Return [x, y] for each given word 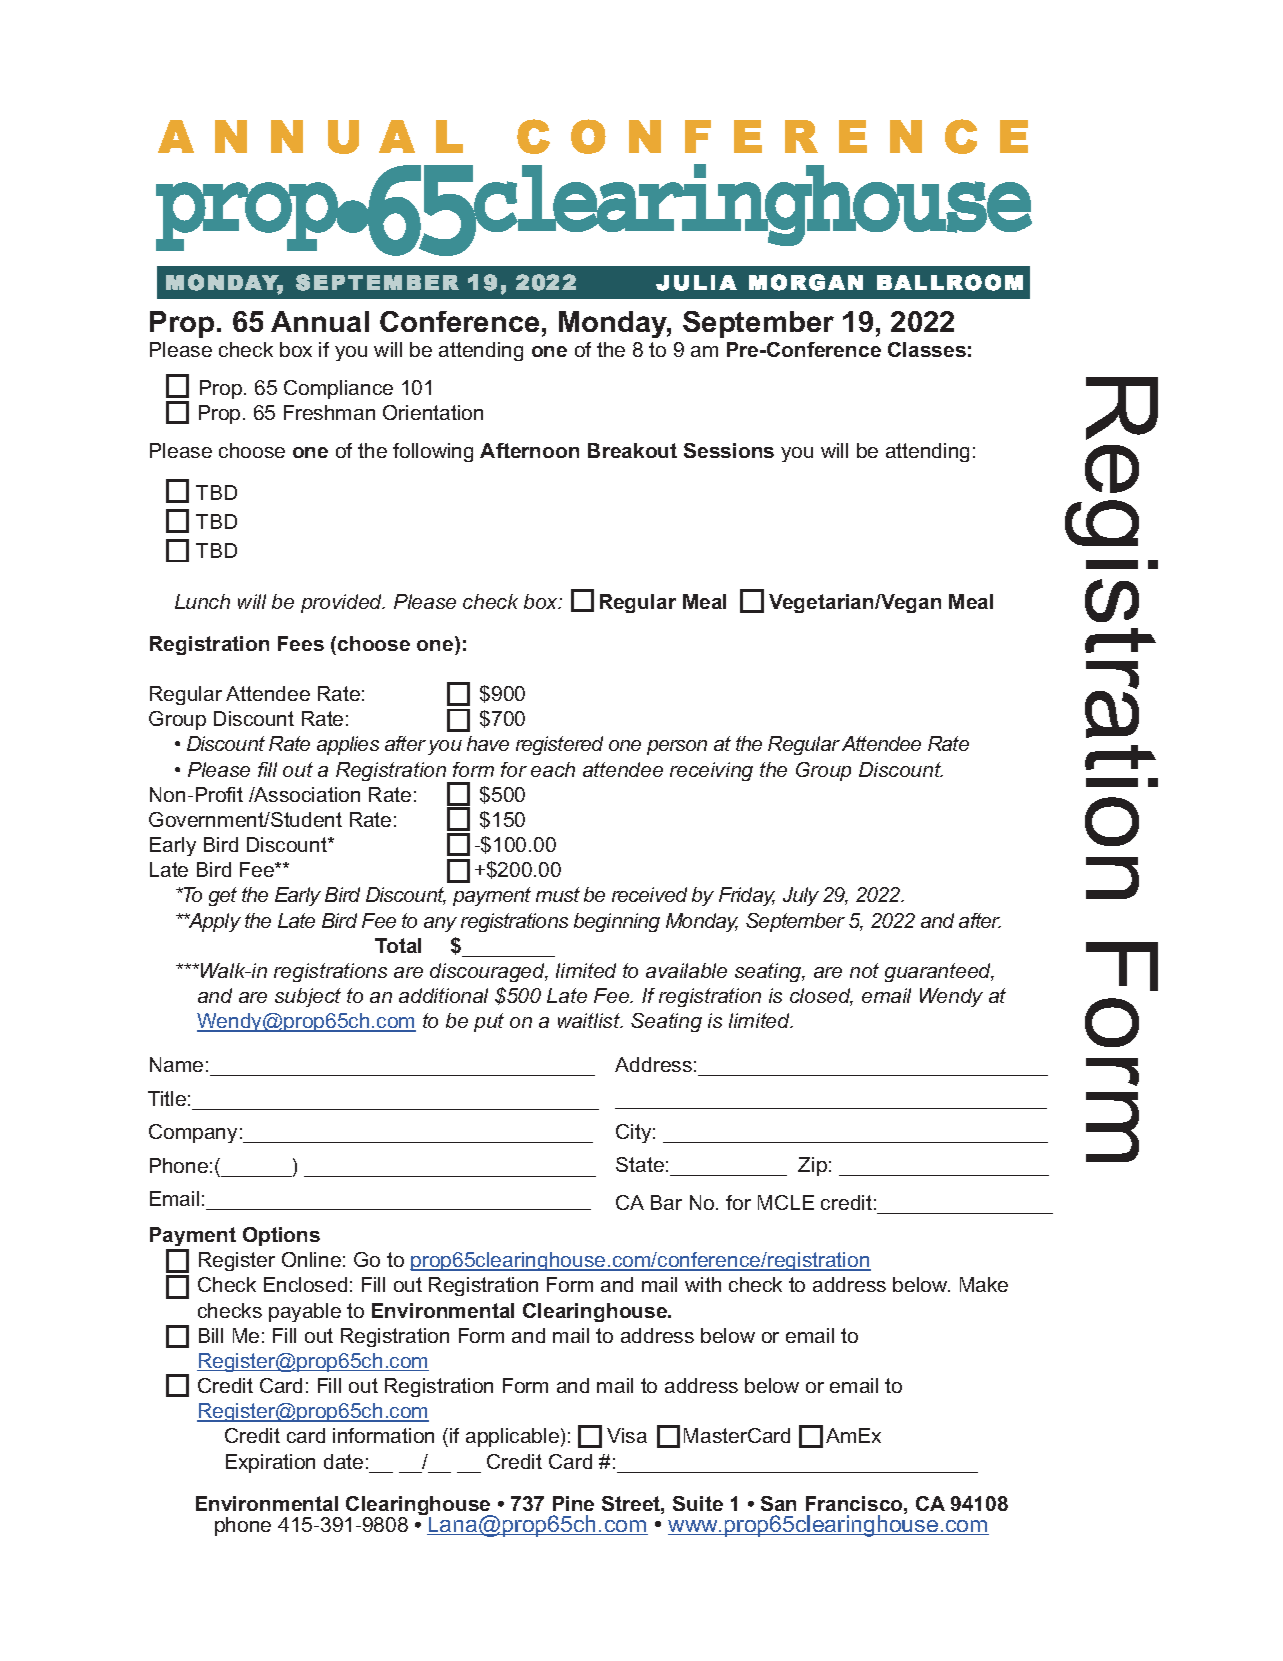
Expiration [270, 1463]
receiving [711, 771]
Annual [320, 321]
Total [398, 945]
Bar [666, 1202]
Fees [301, 643]
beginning [617, 922]
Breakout [632, 450]
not [864, 970]
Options [281, 1236]
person [677, 747]
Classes [927, 349]
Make [984, 1284]
